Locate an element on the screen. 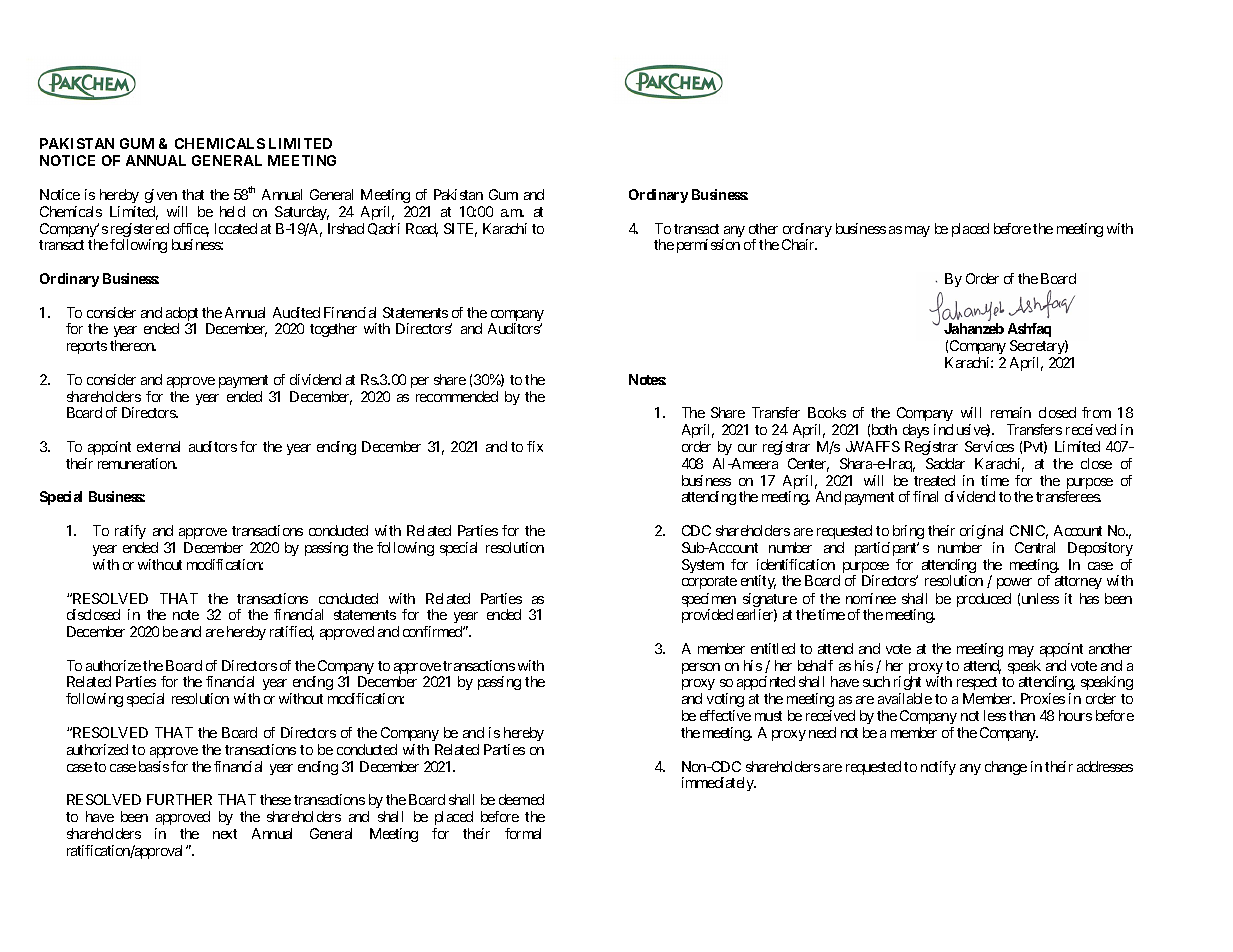 This screenshot has width=1233, height=952. original is located at coordinates (981, 532).
